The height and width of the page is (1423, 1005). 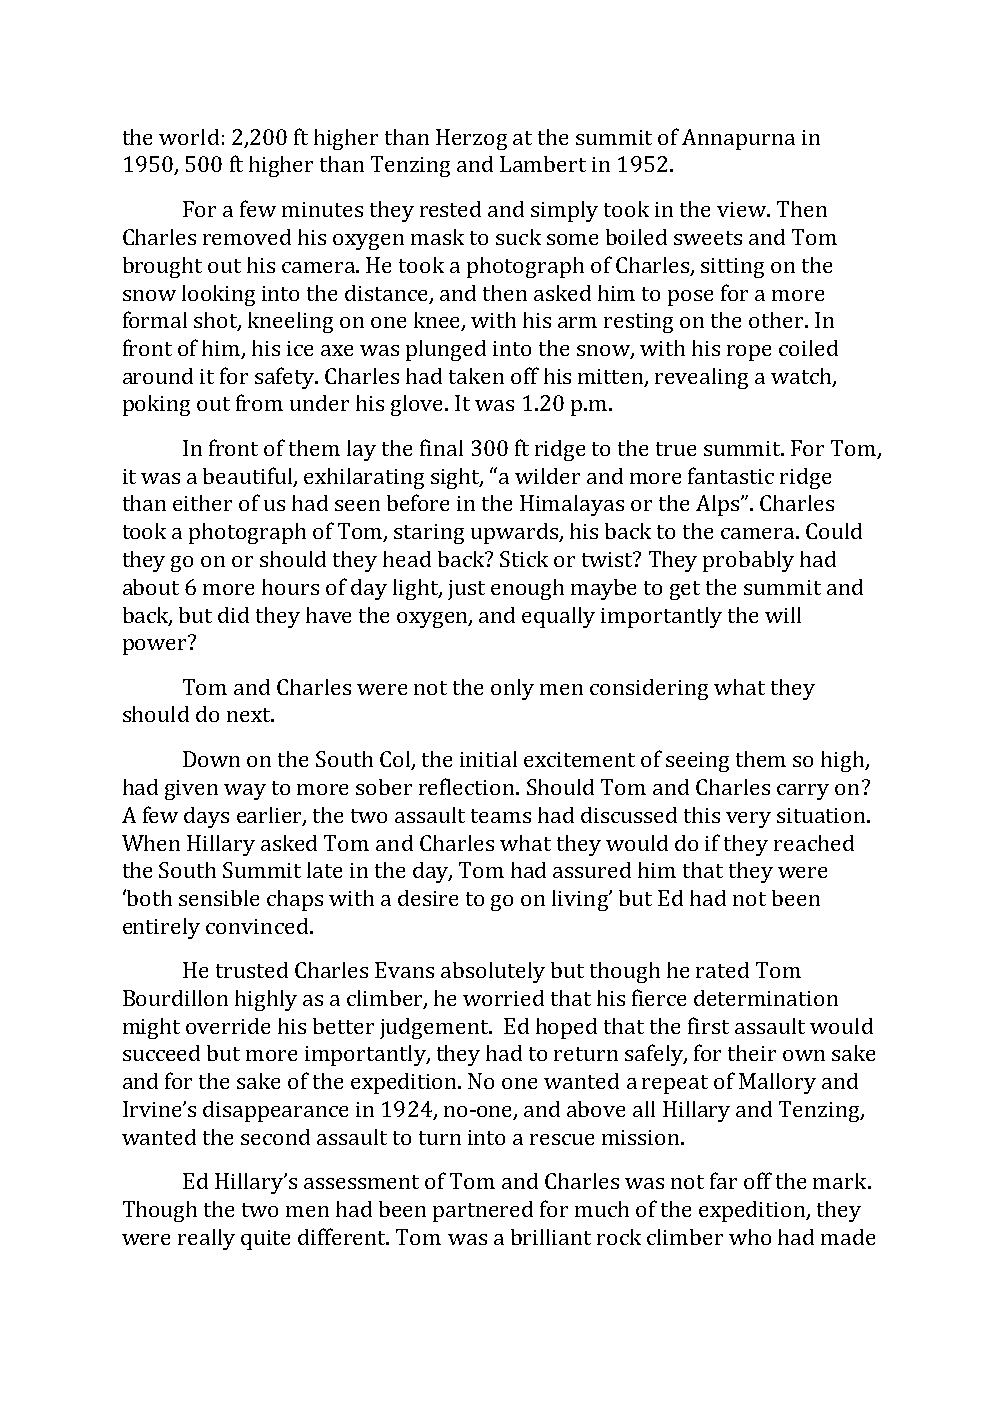 I want to click on world, so click(x=189, y=137).
